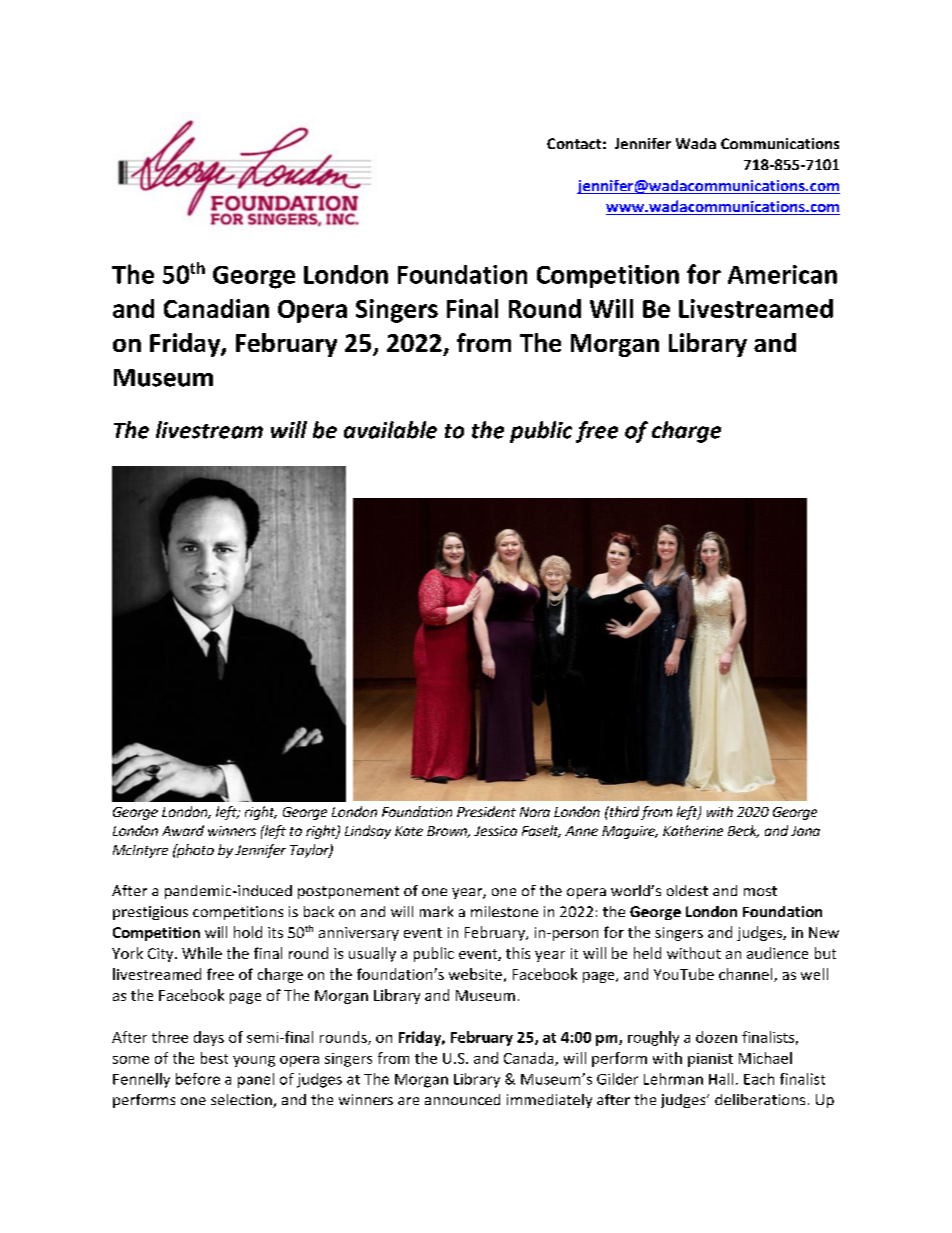 The width and height of the page is (952, 1233). What do you see at coordinates (743, 831) in the page?
I see `Beck` at bounding box center [743, 831].
